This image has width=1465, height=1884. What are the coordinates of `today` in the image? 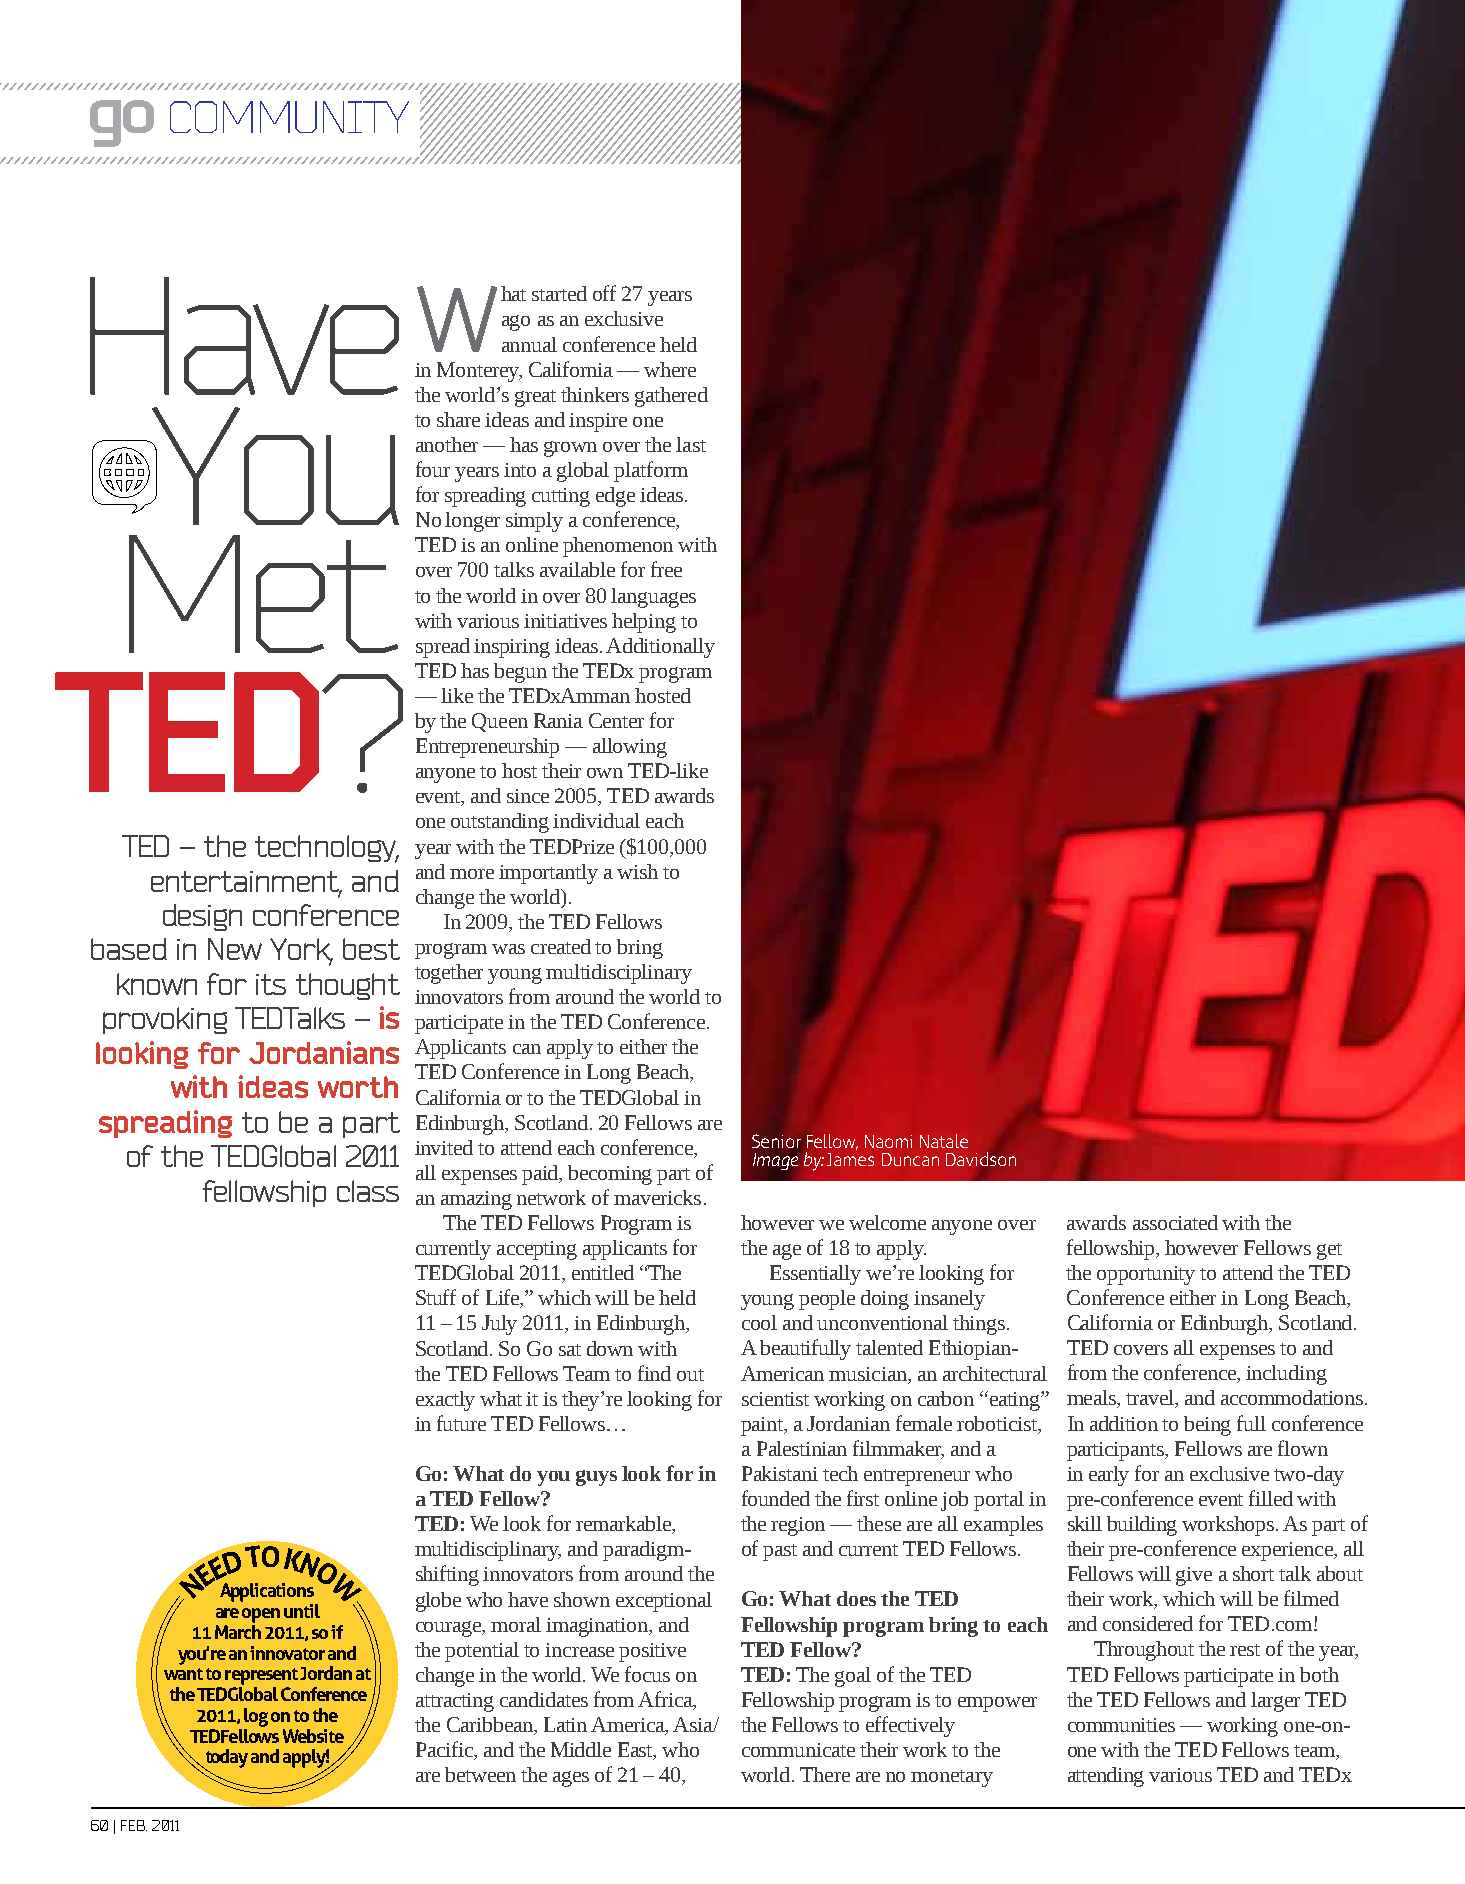 It's located at (225, 1759).
